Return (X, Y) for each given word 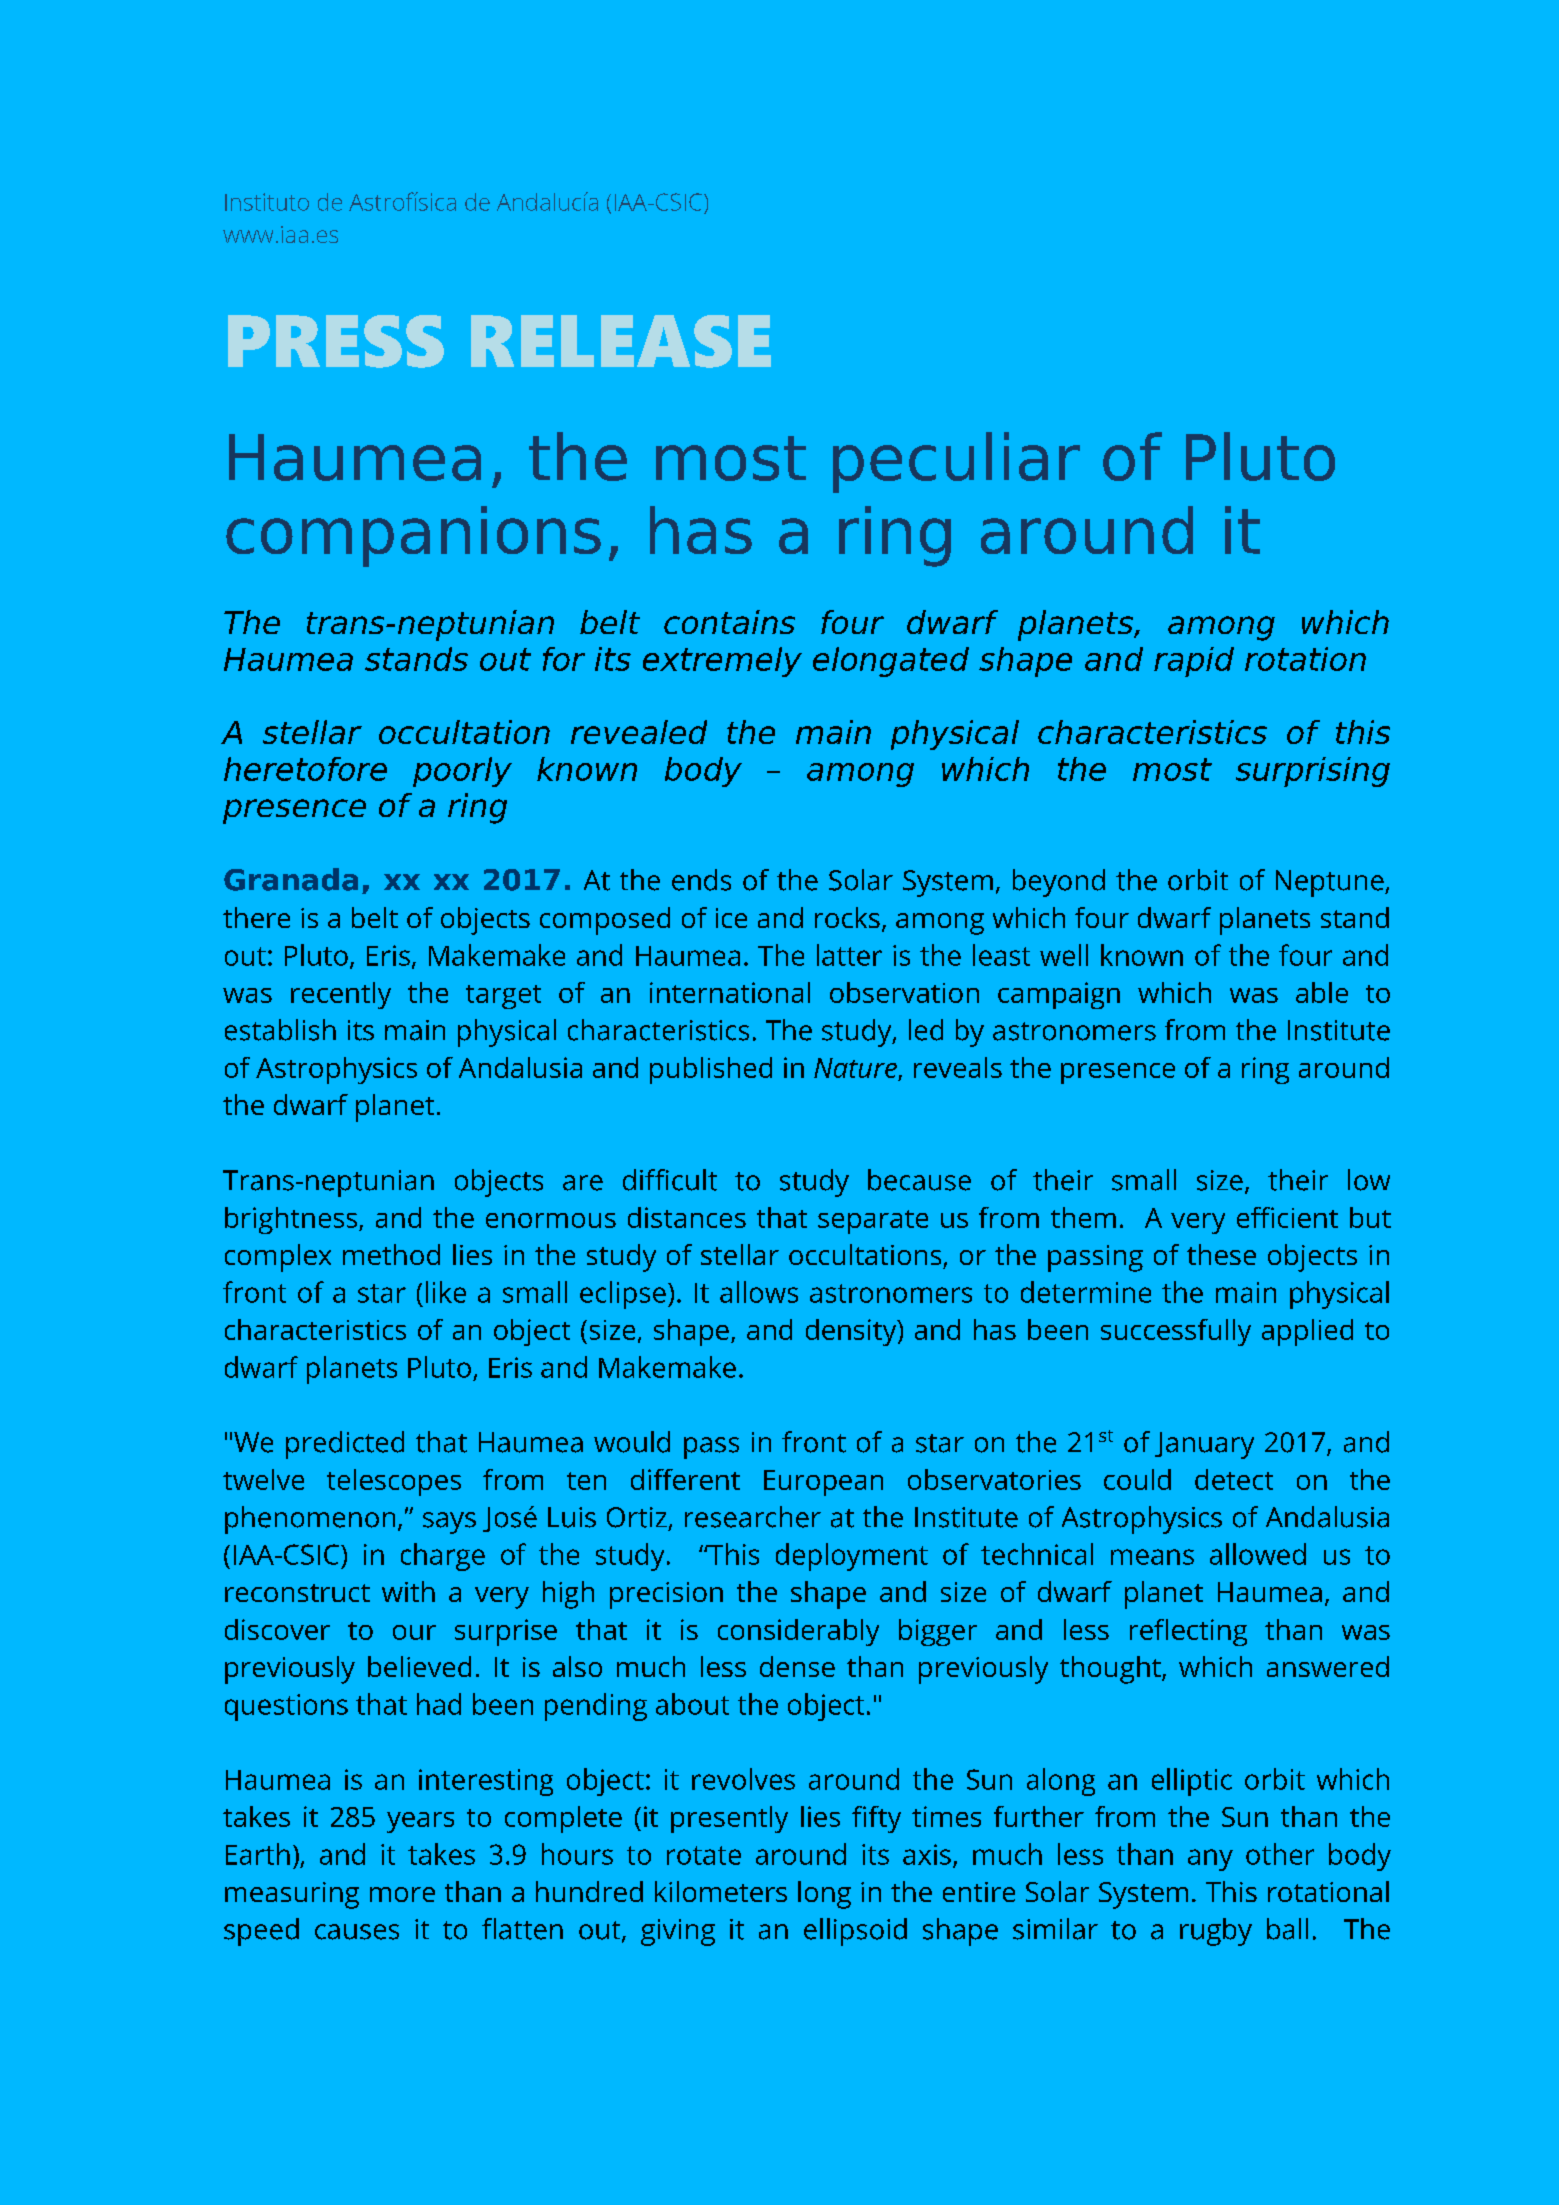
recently (341, 995)
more (402, 1894)
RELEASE (621, 341)
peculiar (956, 462)
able (1322, 992)
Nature (855, 1068)
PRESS (336, 341)
